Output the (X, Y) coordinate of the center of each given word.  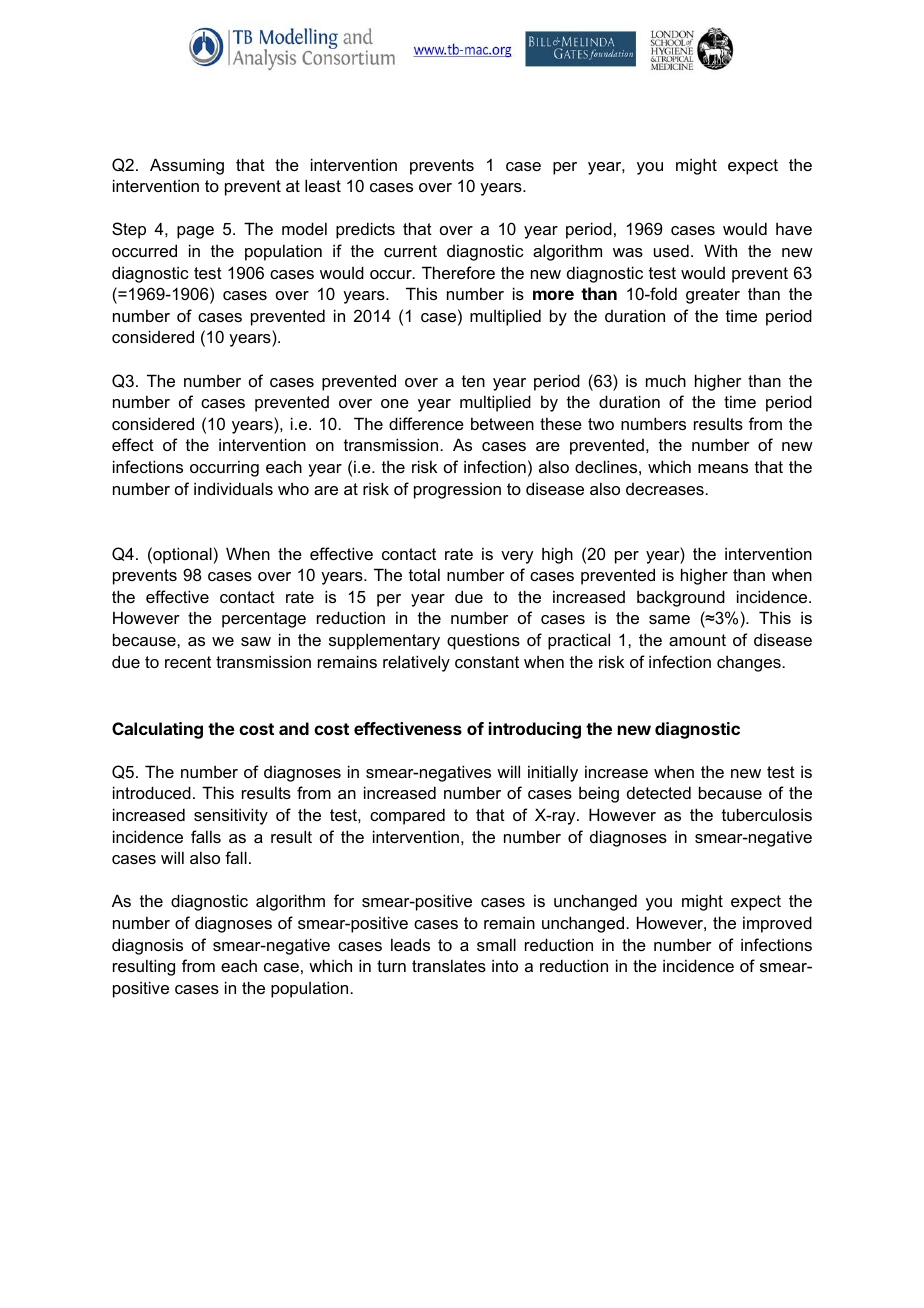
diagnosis (147, 946)
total (424, 574)
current (410, 251)
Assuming (187, 166)
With (720, 250)
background (681, 598)
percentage (264, 620)
